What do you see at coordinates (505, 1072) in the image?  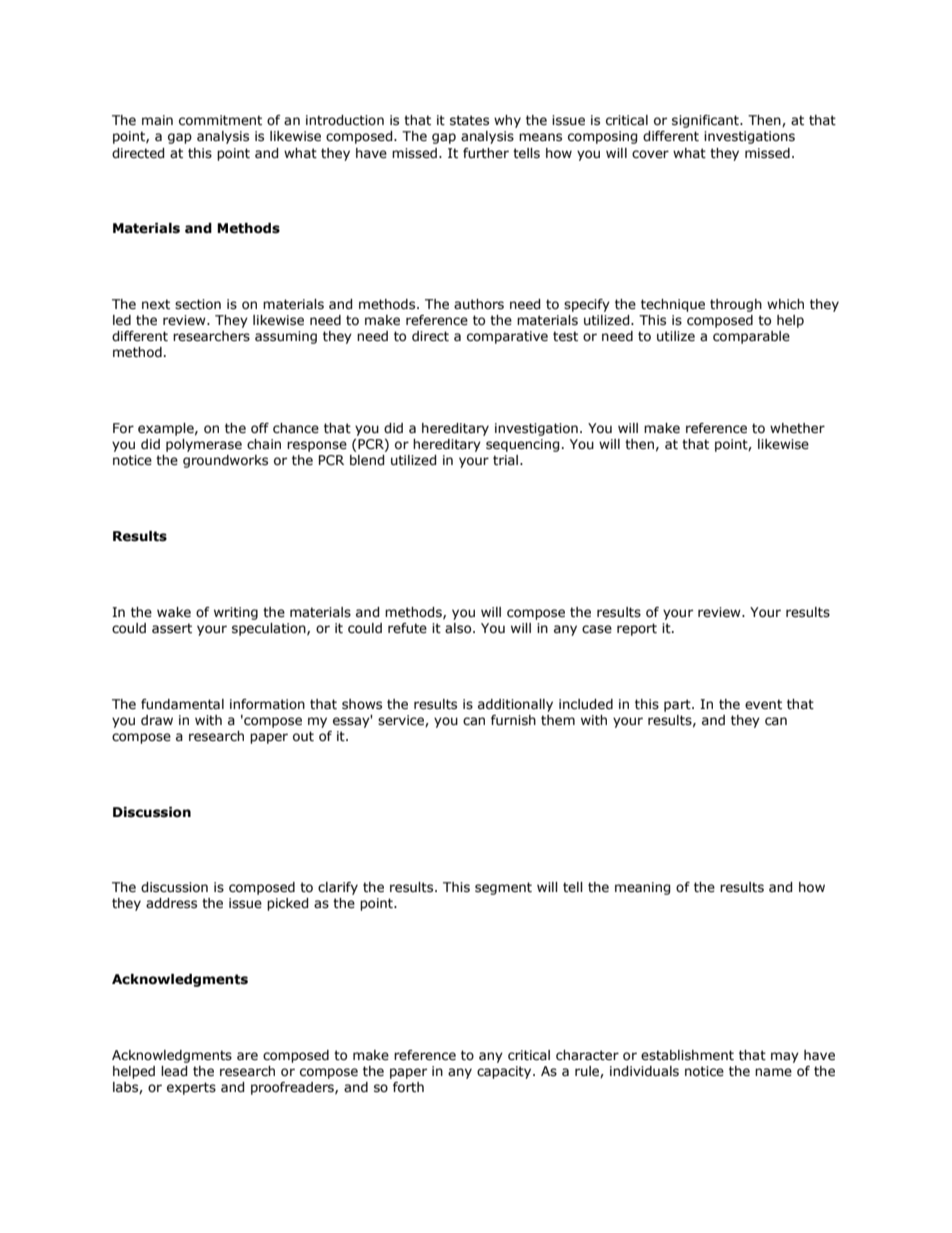 I see `capacity` at bounding box center [505, 1072].
